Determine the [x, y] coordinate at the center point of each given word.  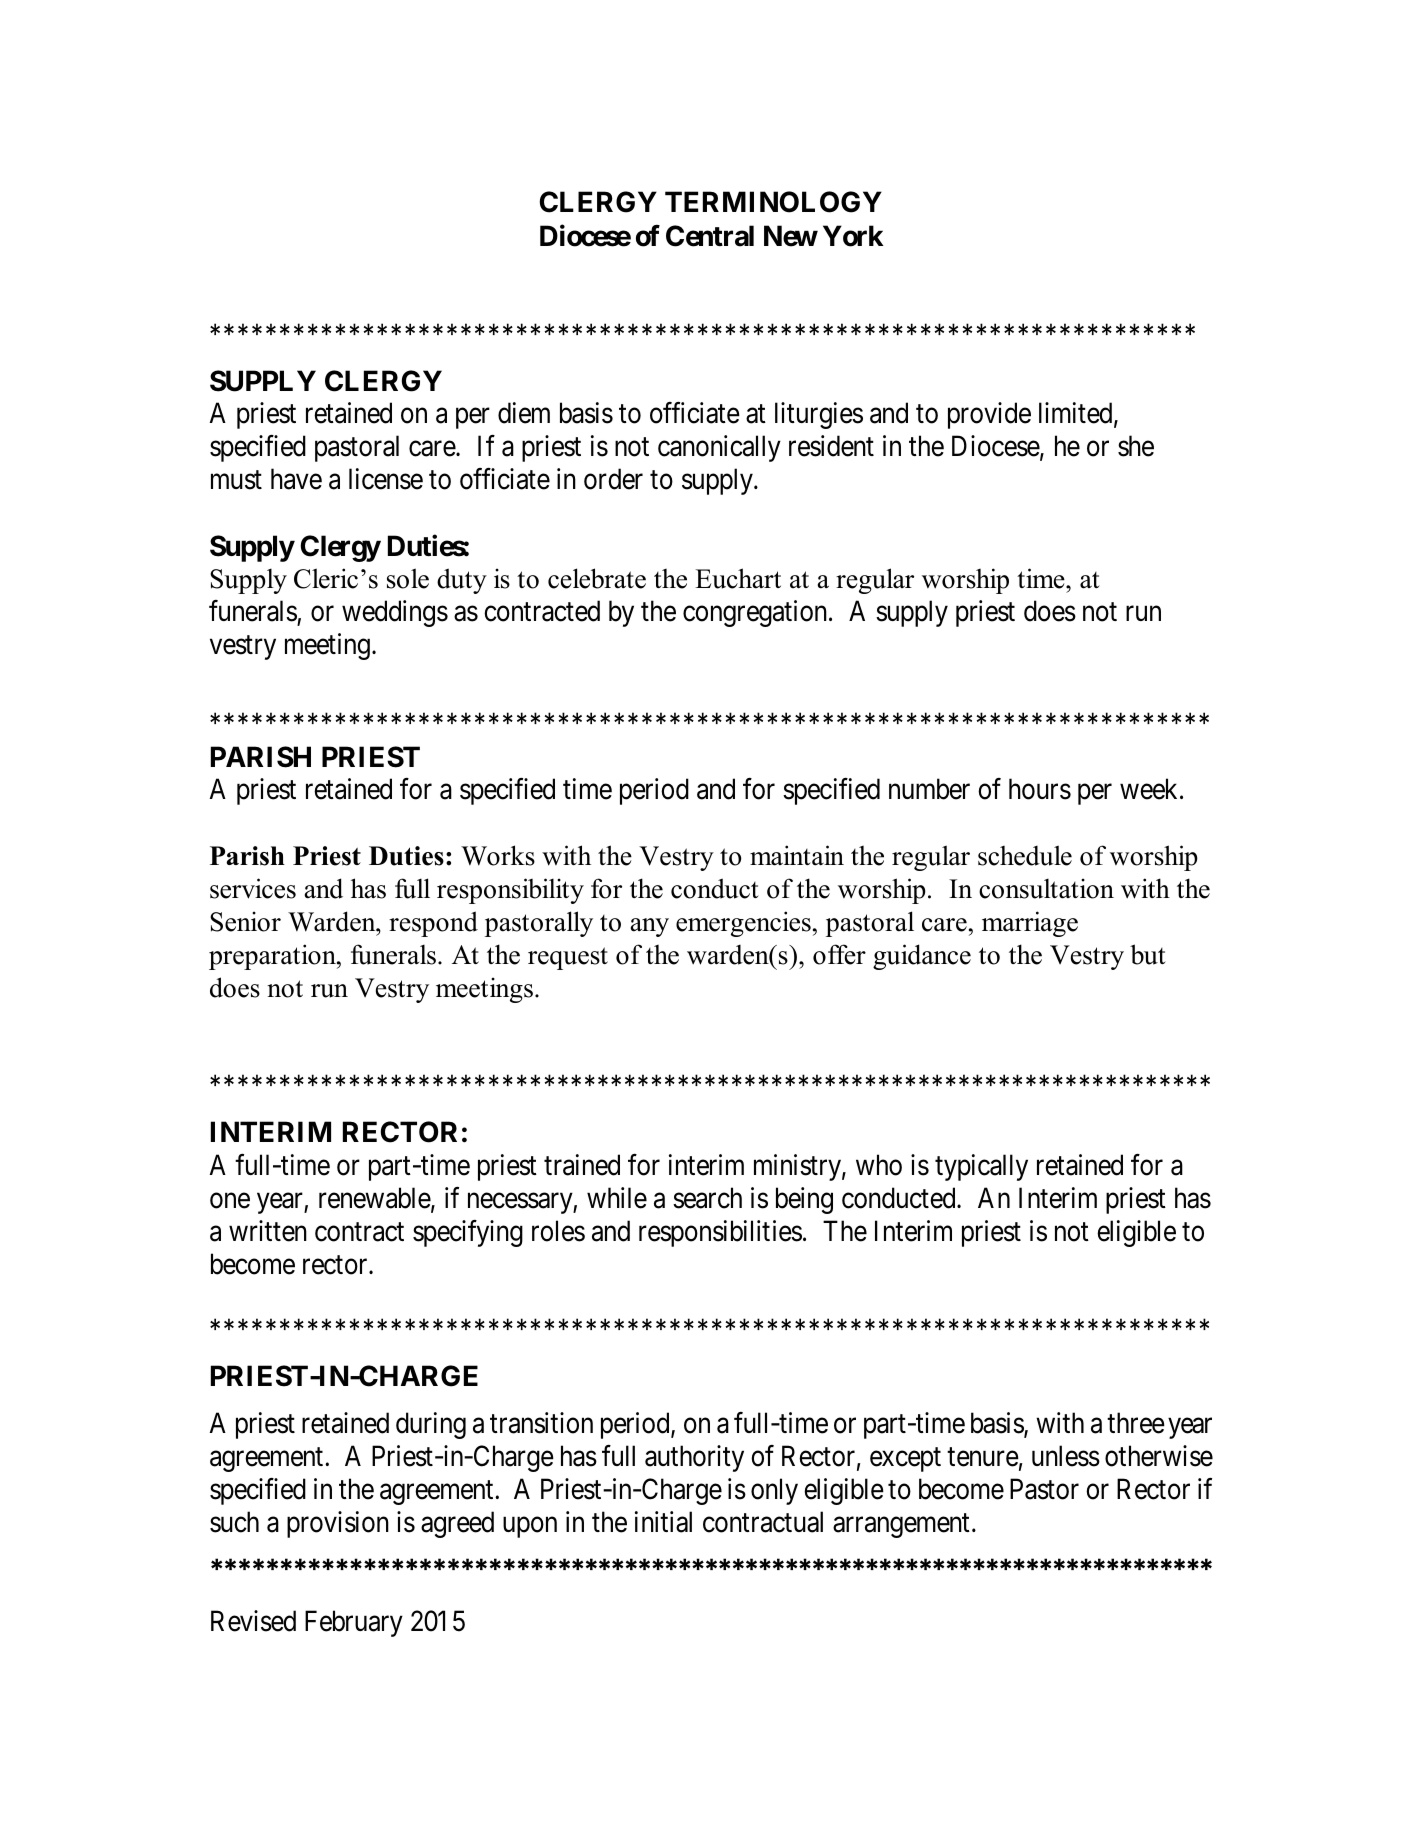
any [650, 927]
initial [663, 1522]
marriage [1030, 924]
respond [433, 924]
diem [524, 413]
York [853, 236]
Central [710, 236]
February [354, 1623]
